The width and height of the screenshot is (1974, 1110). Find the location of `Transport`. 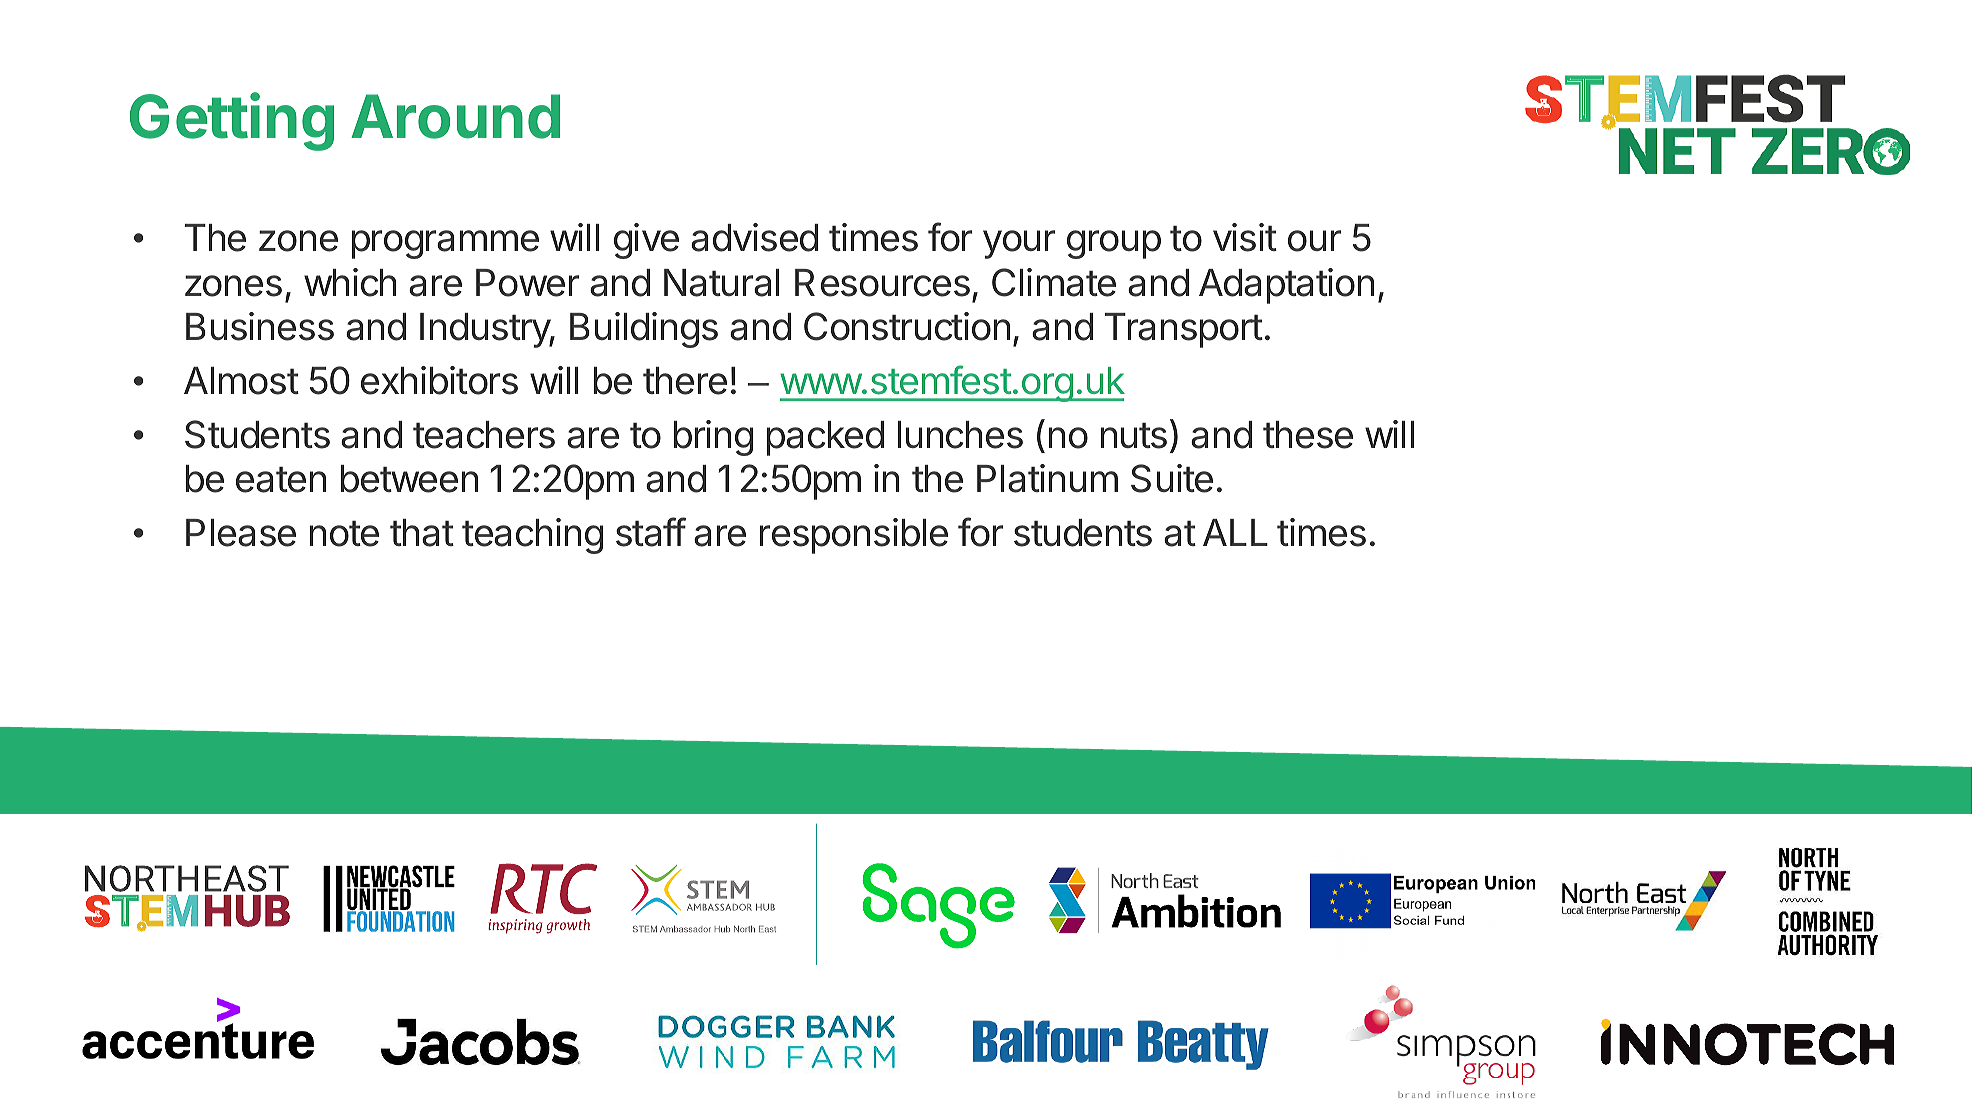

Transport is located at coordinates (1184, 330).
